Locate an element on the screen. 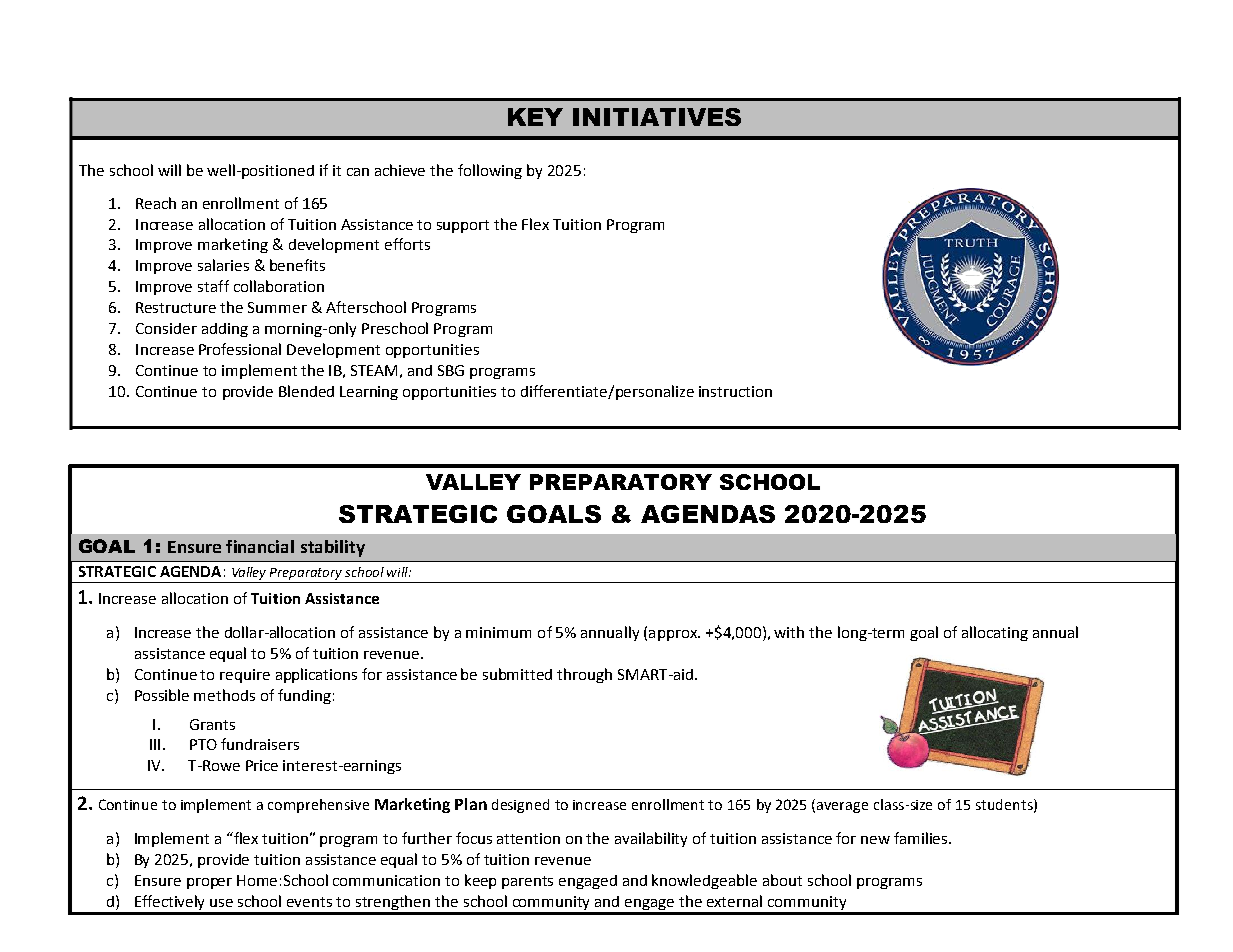  with is located at coordinates (789, 632).
